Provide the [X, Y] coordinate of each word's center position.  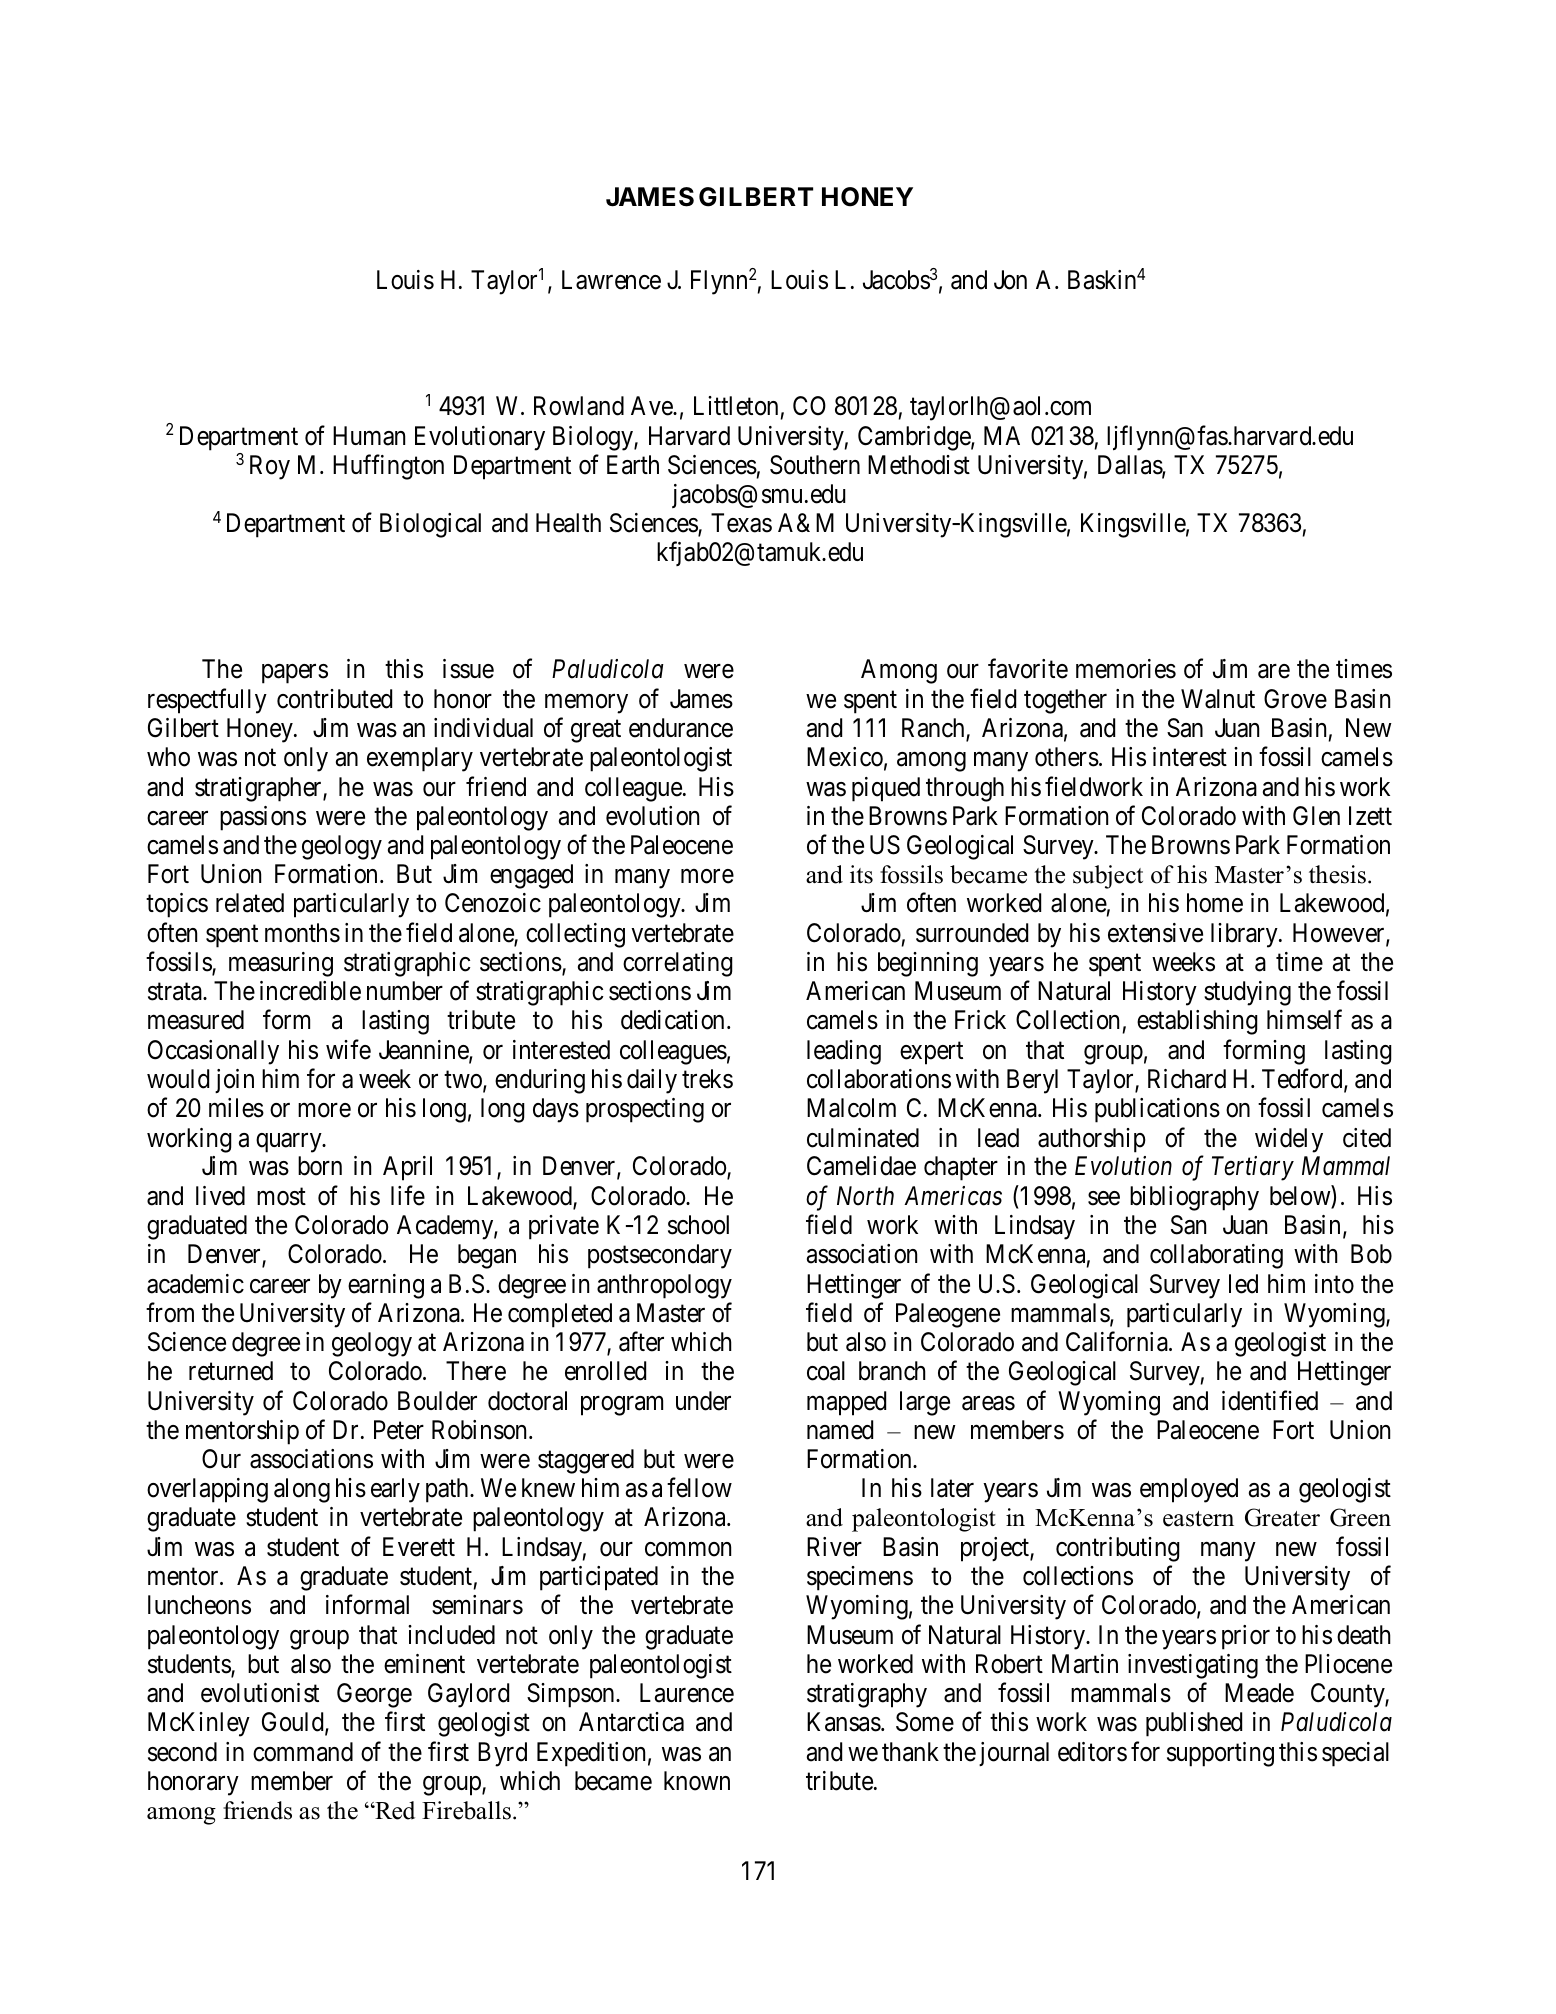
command [303, 1752]
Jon [1010, 280]
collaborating [1216, 1256]
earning [386, 1286]
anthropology [664, 1286]
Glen [1316, 816]
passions [263, 818]
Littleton [736, 406]
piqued [886, 789]
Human [369, 436]
